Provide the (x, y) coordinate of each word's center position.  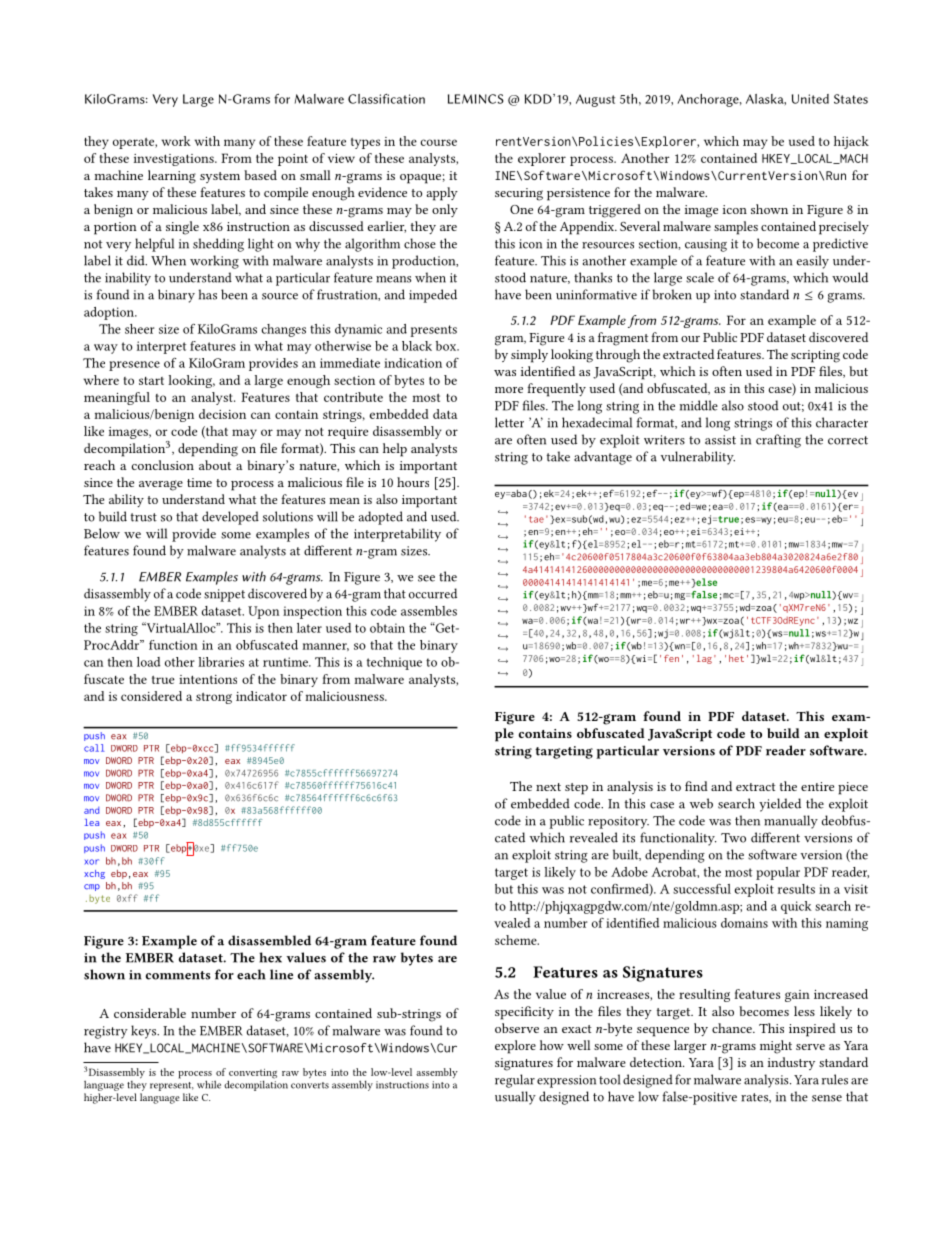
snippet (224, 595)
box (447, 346)
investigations (175, 160)
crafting (778, 441)
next (548, 787)
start (151, 381)
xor (92, 862)
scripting (815, 356)
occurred (433, 593)
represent (172, 1086)
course (439, 142)
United (810, 99)
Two (733, 838)
